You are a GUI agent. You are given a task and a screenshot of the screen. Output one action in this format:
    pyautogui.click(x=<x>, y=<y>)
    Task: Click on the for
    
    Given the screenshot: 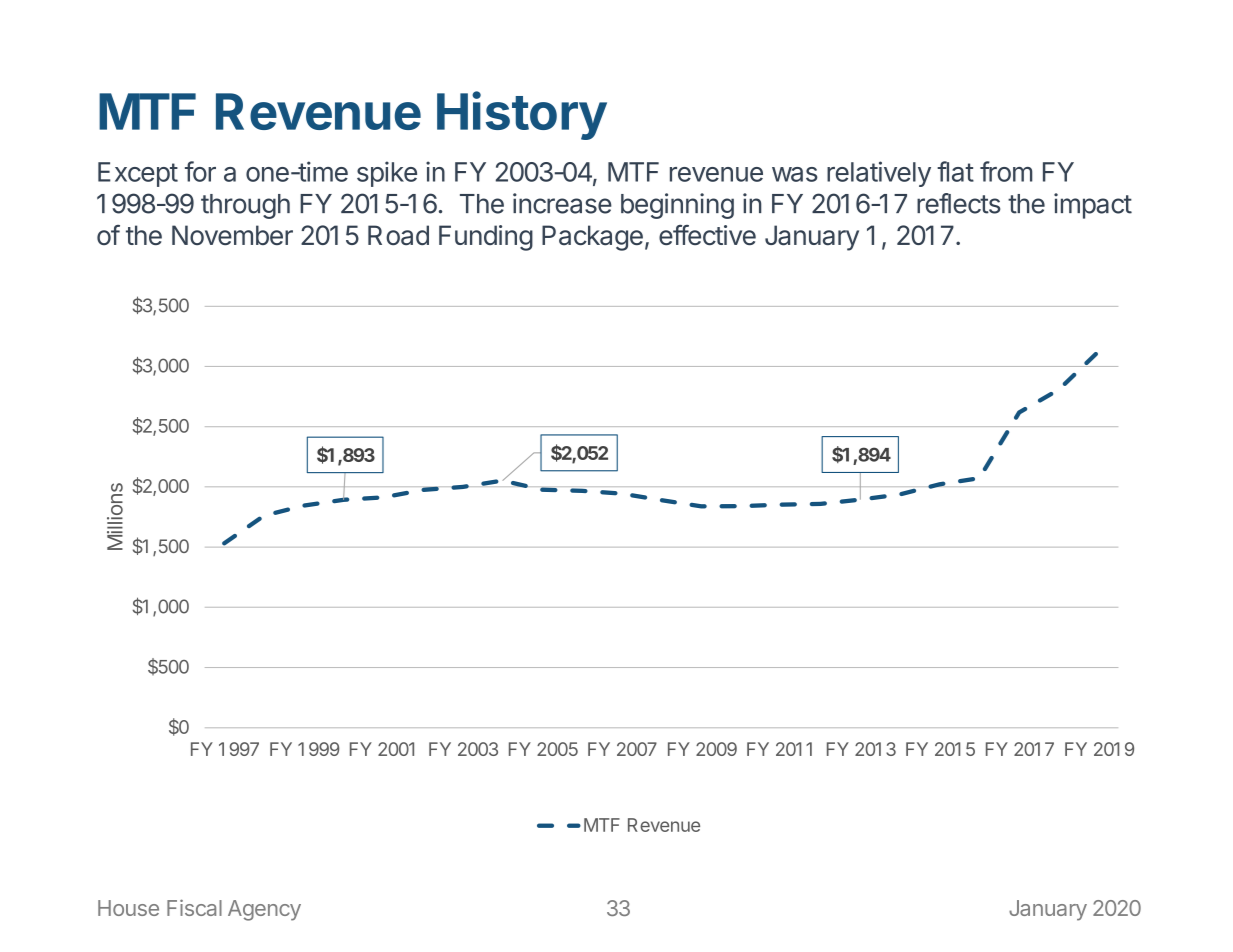 What is the action you would take?
    pyautogui.click(x=200, y=171)
